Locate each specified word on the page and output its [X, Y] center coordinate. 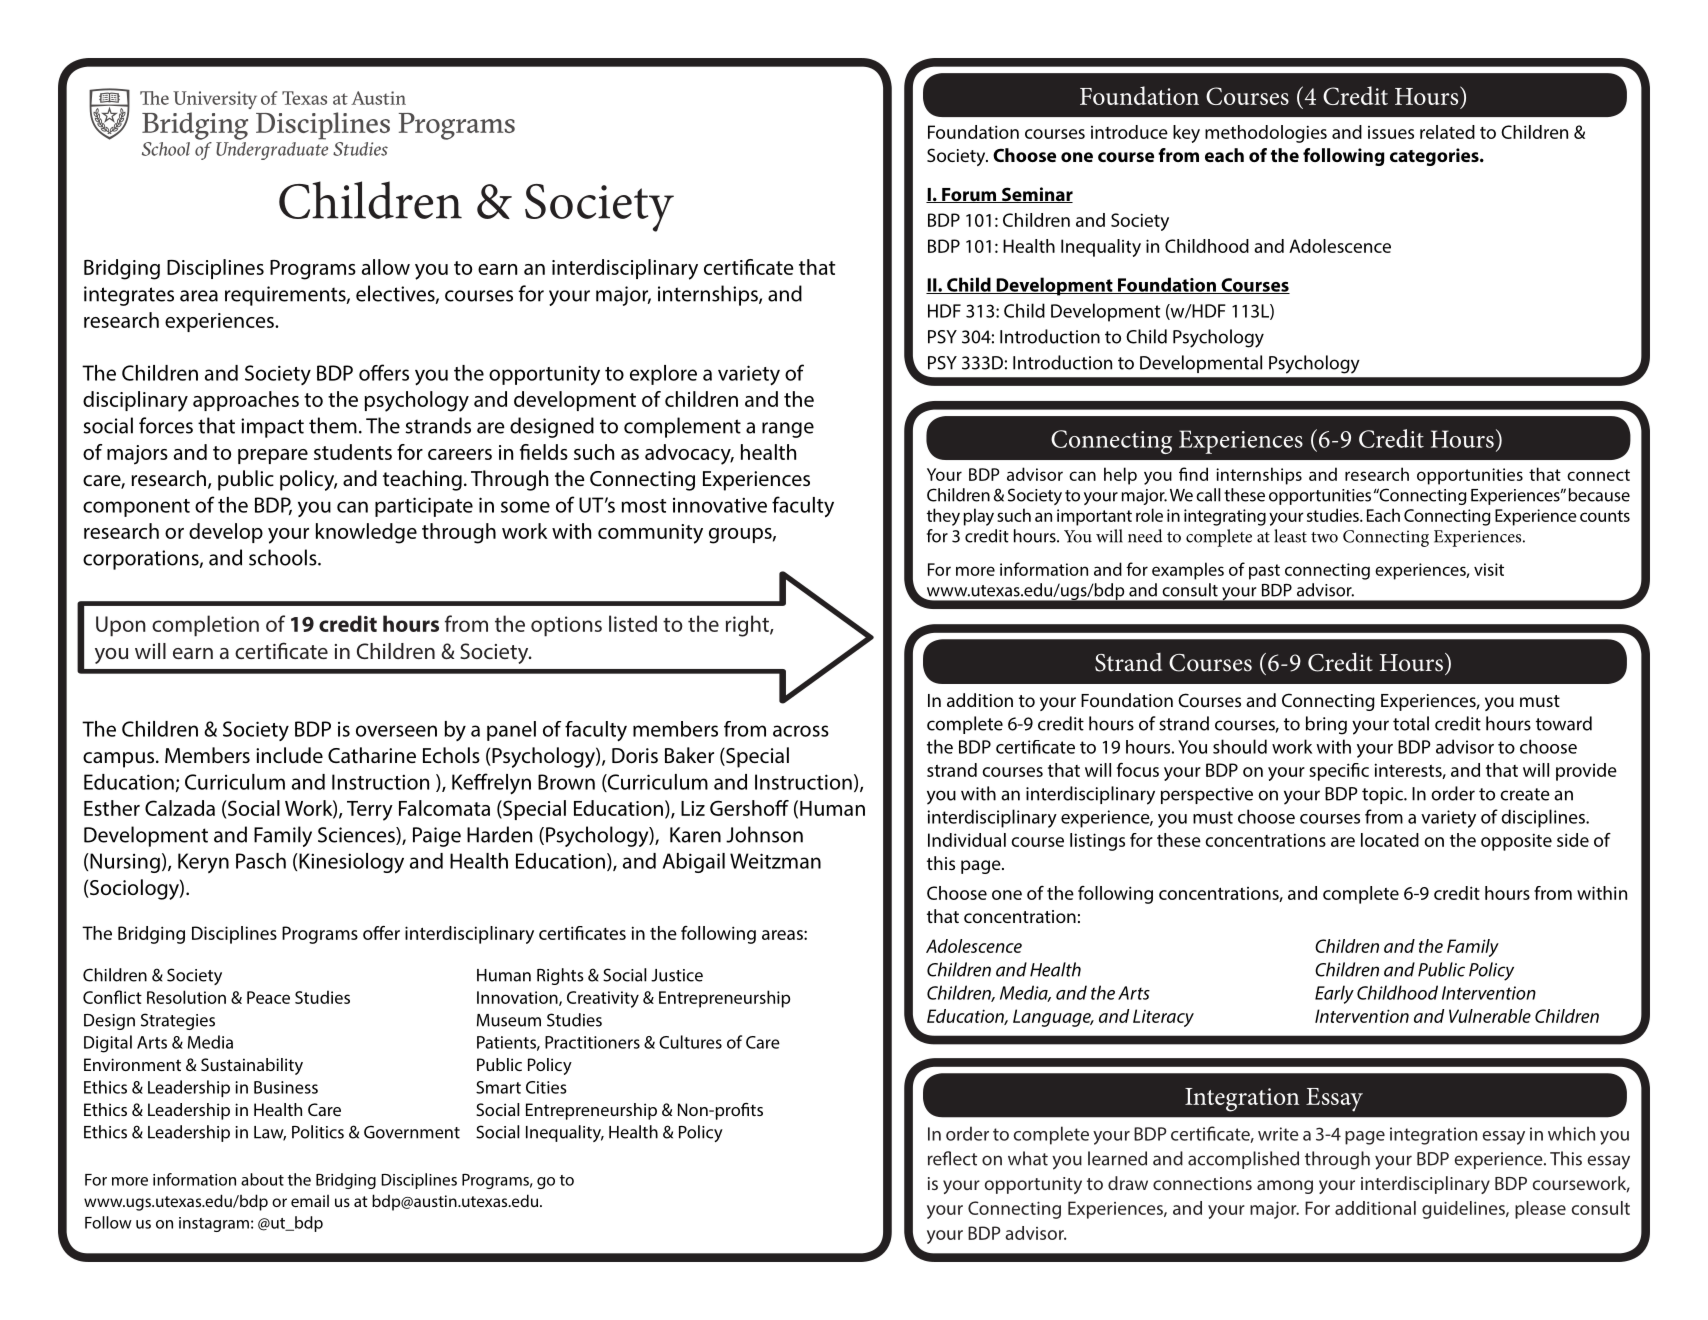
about [262, 1179]
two [1324, 537]
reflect [952, 1158]
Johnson [764, 834]
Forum [969, 195]
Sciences [357, 836]
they [943, 517]
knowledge [366, 533]
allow [386, 267]
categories [1435, 157]
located [1390, 840]
